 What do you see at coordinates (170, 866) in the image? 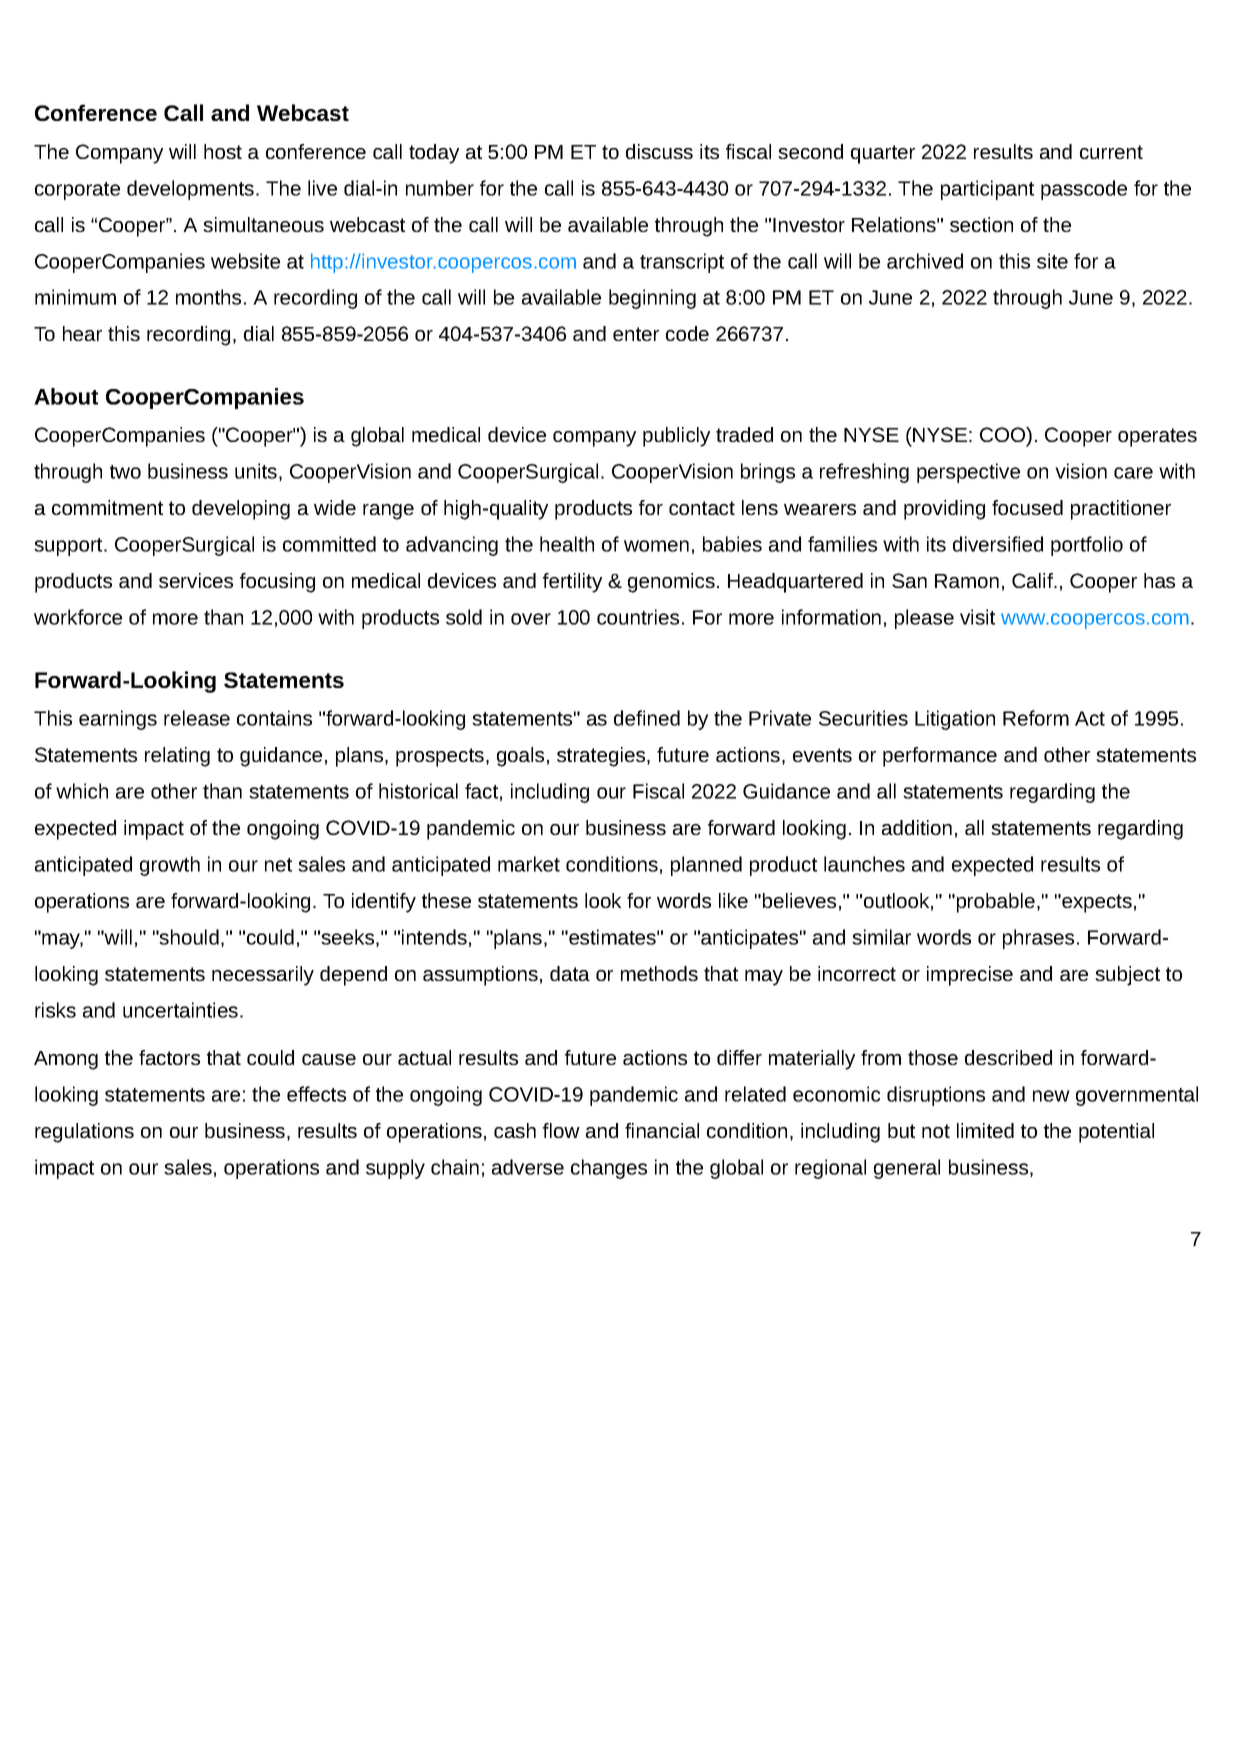
I see `growth` at bounding box center [170, 866].
